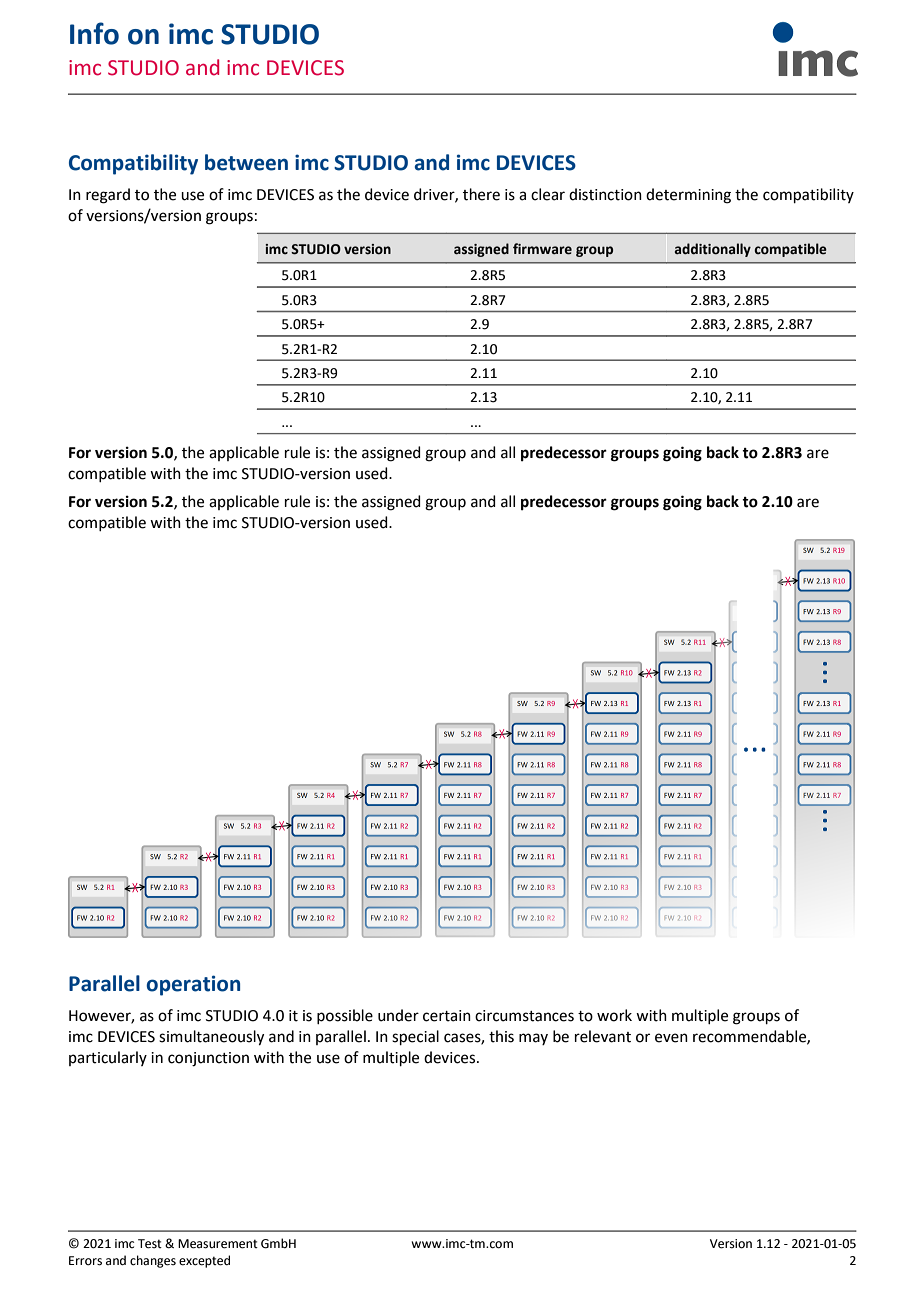  I want to click on Info, so click(94, 33).
